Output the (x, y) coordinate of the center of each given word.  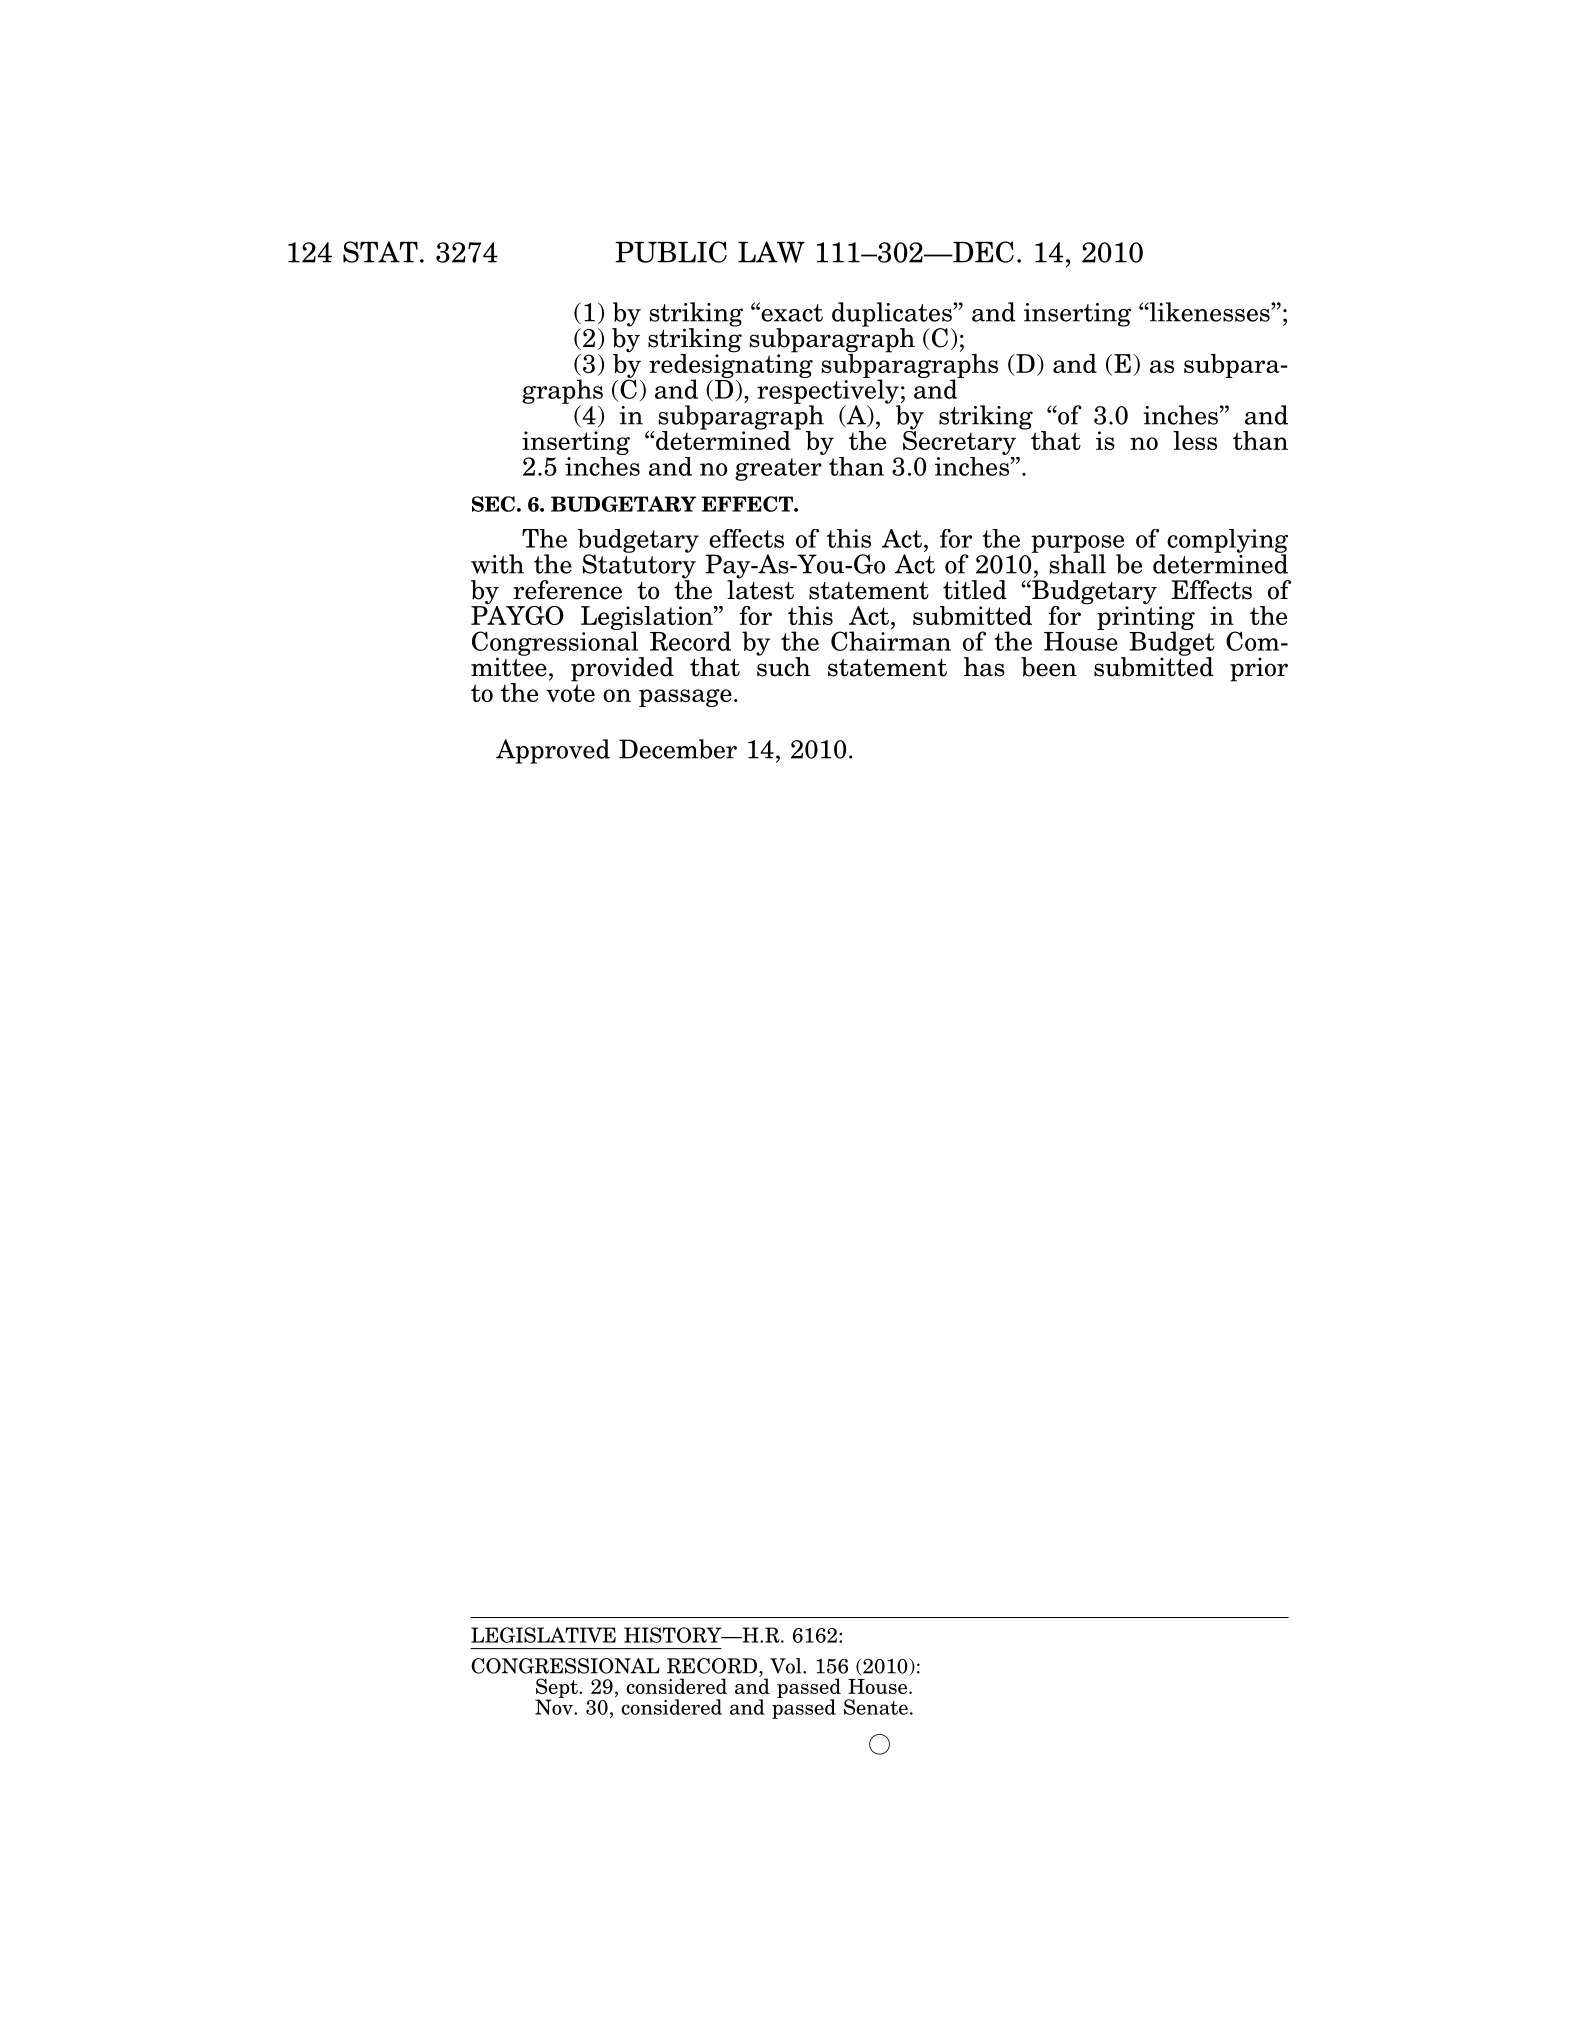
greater (778, 469)
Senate (876, 1707)
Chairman (891, 640)
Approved (553, 751)
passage (685, 698)
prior (1259, 669)
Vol (787, 1666)
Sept (557, 1689)
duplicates (893, 315)
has (984, 667)
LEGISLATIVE (543, 1635)
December (678, 749)
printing (1146, 618)
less (1195, 440)
